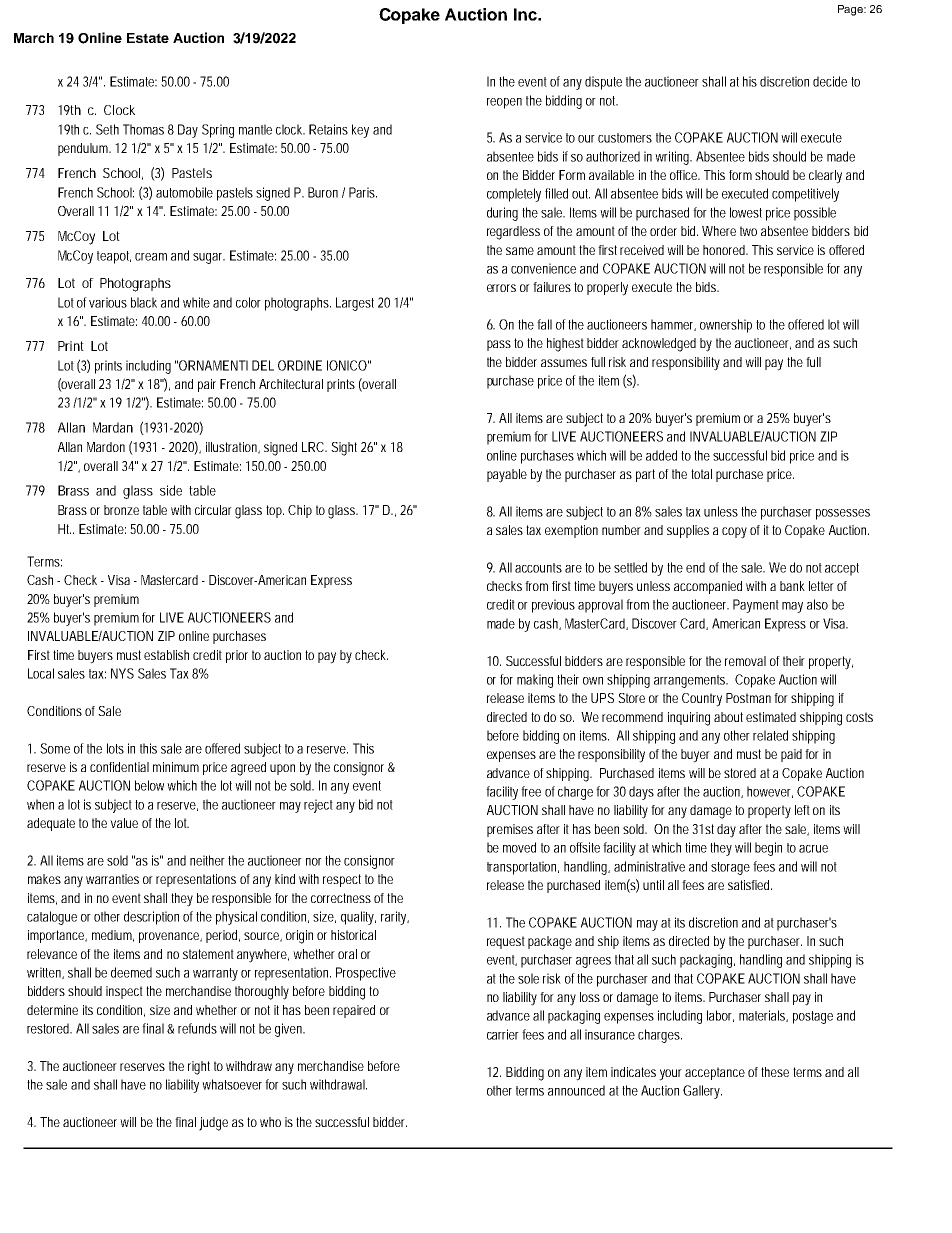 This screenshot has width=952, height=1233. I want to click on illustration, so click(232, 448).
